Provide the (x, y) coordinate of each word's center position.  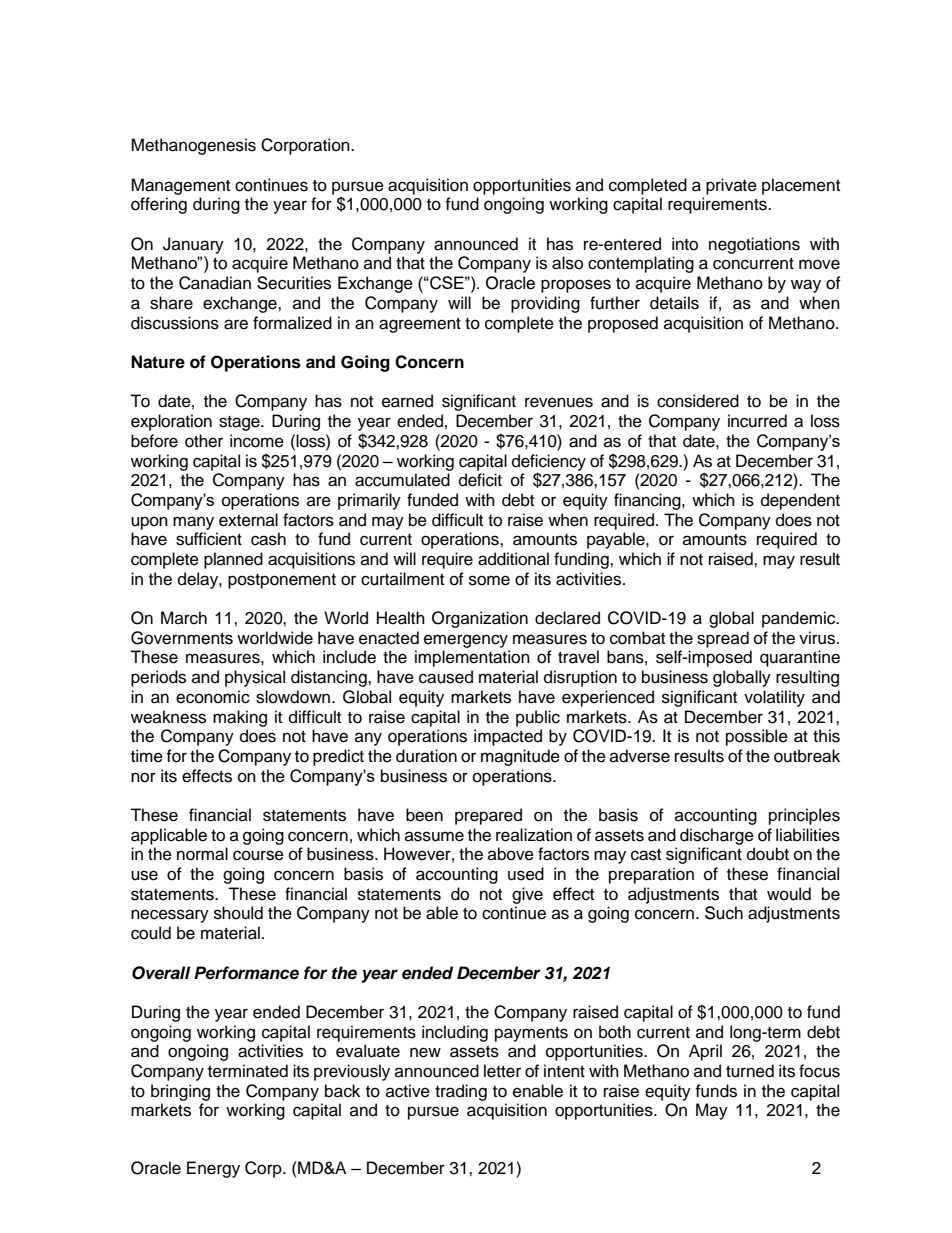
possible (757, 737)
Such (724, 913)
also (567, 263)
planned (233, 560)
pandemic (800, 619)
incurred (757, 421)
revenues (559, 402)
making (240, 718)
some (489, 580)
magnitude (520, 757)
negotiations (754, 245)
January (193, 245)
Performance (246, 973)
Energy (213, 1169)
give (527, 895)
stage (240, 423)
